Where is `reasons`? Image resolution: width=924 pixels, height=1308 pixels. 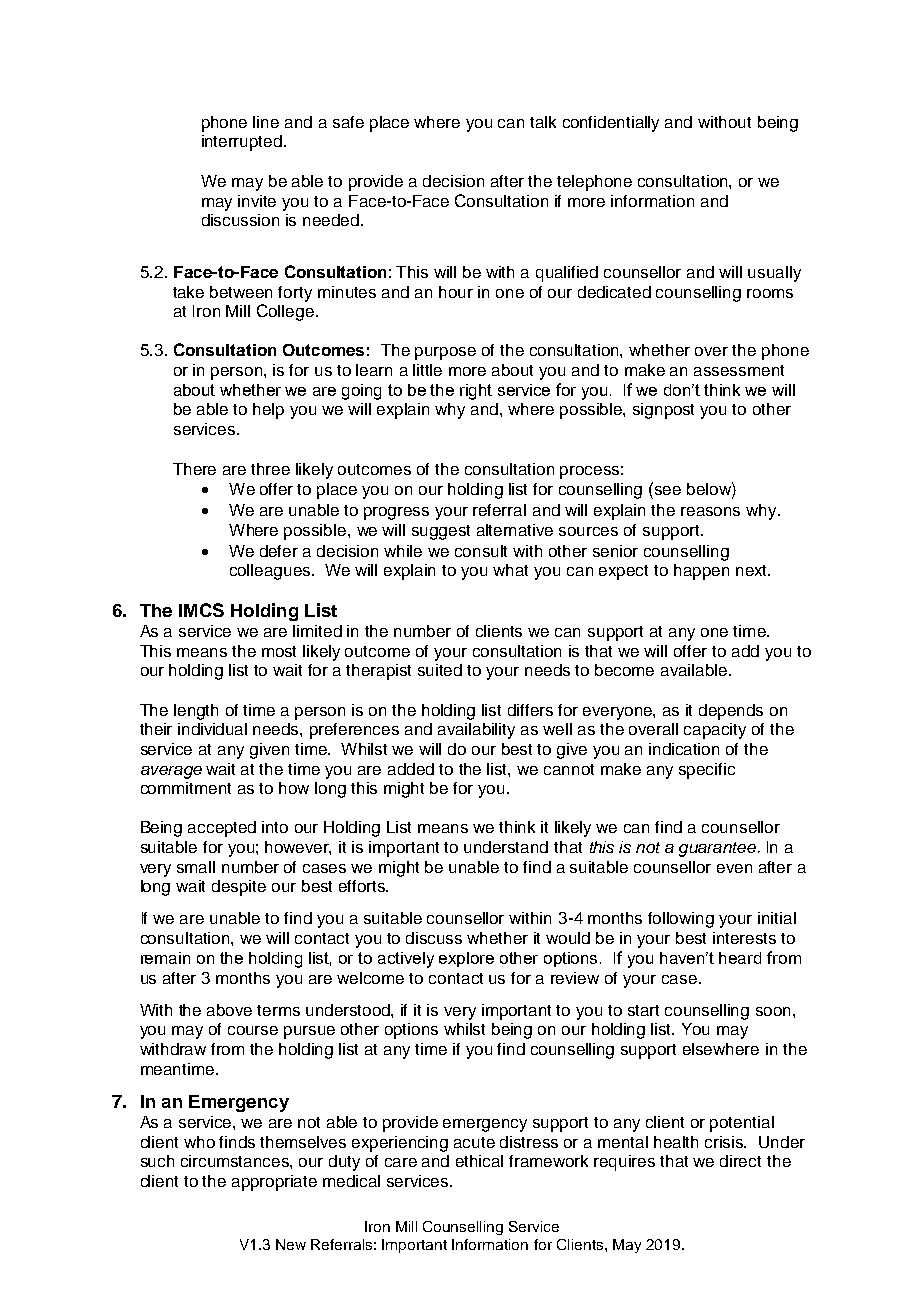 reasons is located at coordinates (710, 511).
